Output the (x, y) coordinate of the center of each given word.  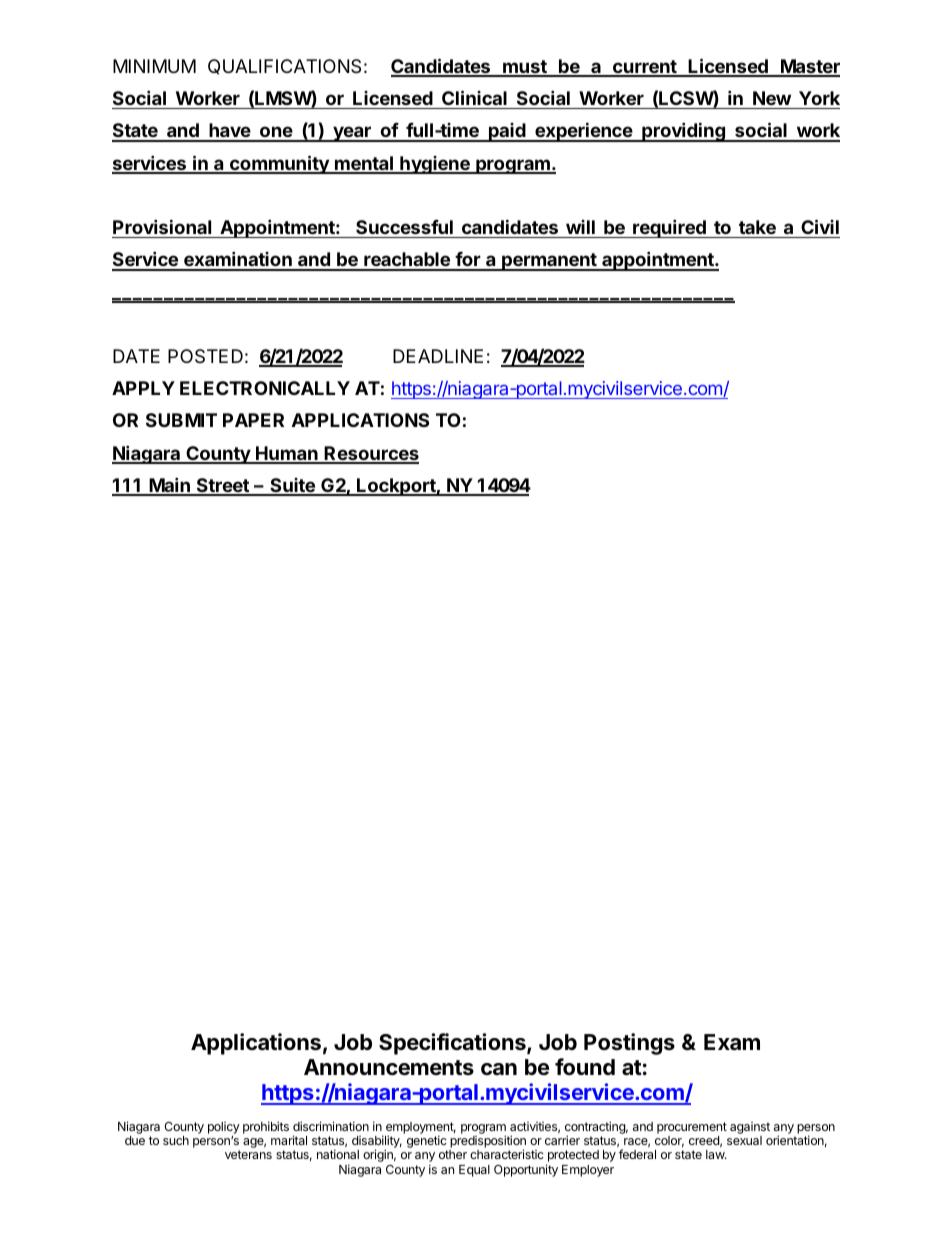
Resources (371, 454)
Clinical (474, 97)
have (230, 132)
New (772, 98)
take (757, 227)
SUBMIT (181, 420)
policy (224, 1128)
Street (222, 486)
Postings (629, 1044)
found (585, 1066)
